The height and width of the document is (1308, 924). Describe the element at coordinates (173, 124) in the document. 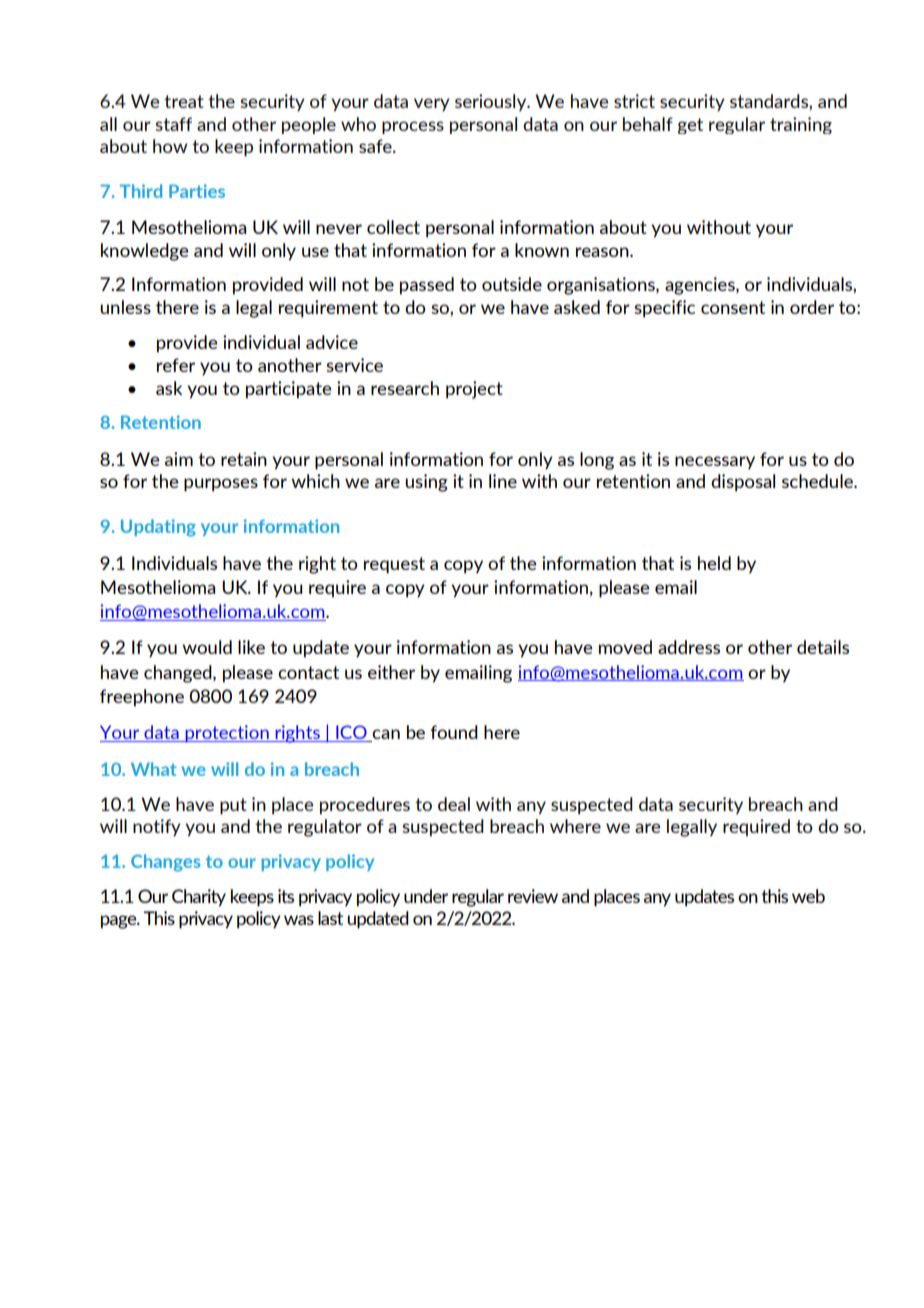

I see `staff` at that location.
